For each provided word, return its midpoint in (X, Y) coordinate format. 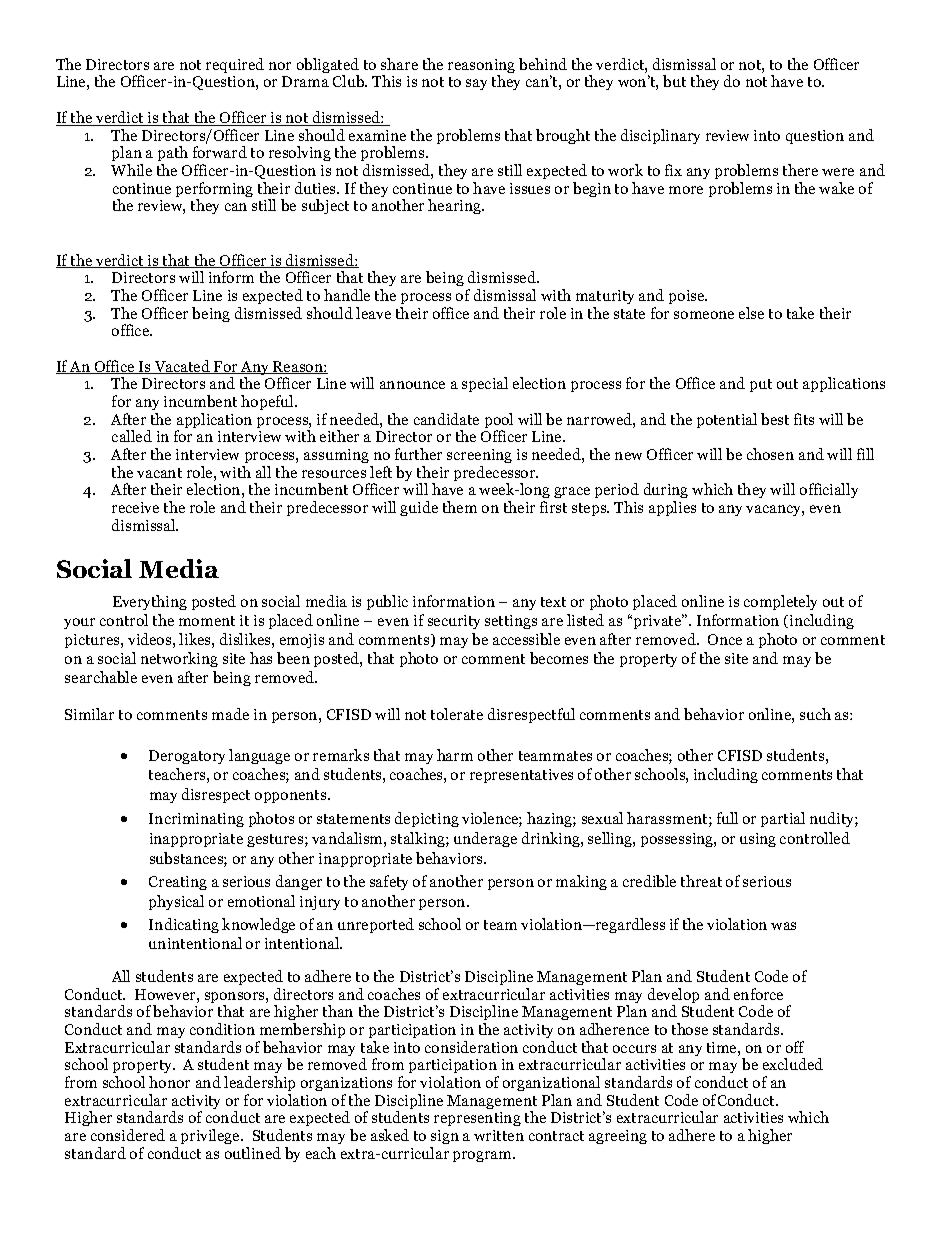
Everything (150, 602)
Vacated (182, 367)
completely (780, 602)
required (235, 65)
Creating (178, 883)
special (485, 384)
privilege (211, 1136)
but (674, 81)
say (476, 84)
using (758, 840)
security (454, 622)
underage (485, 839)
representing (477, 1119)
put (761, 385)
